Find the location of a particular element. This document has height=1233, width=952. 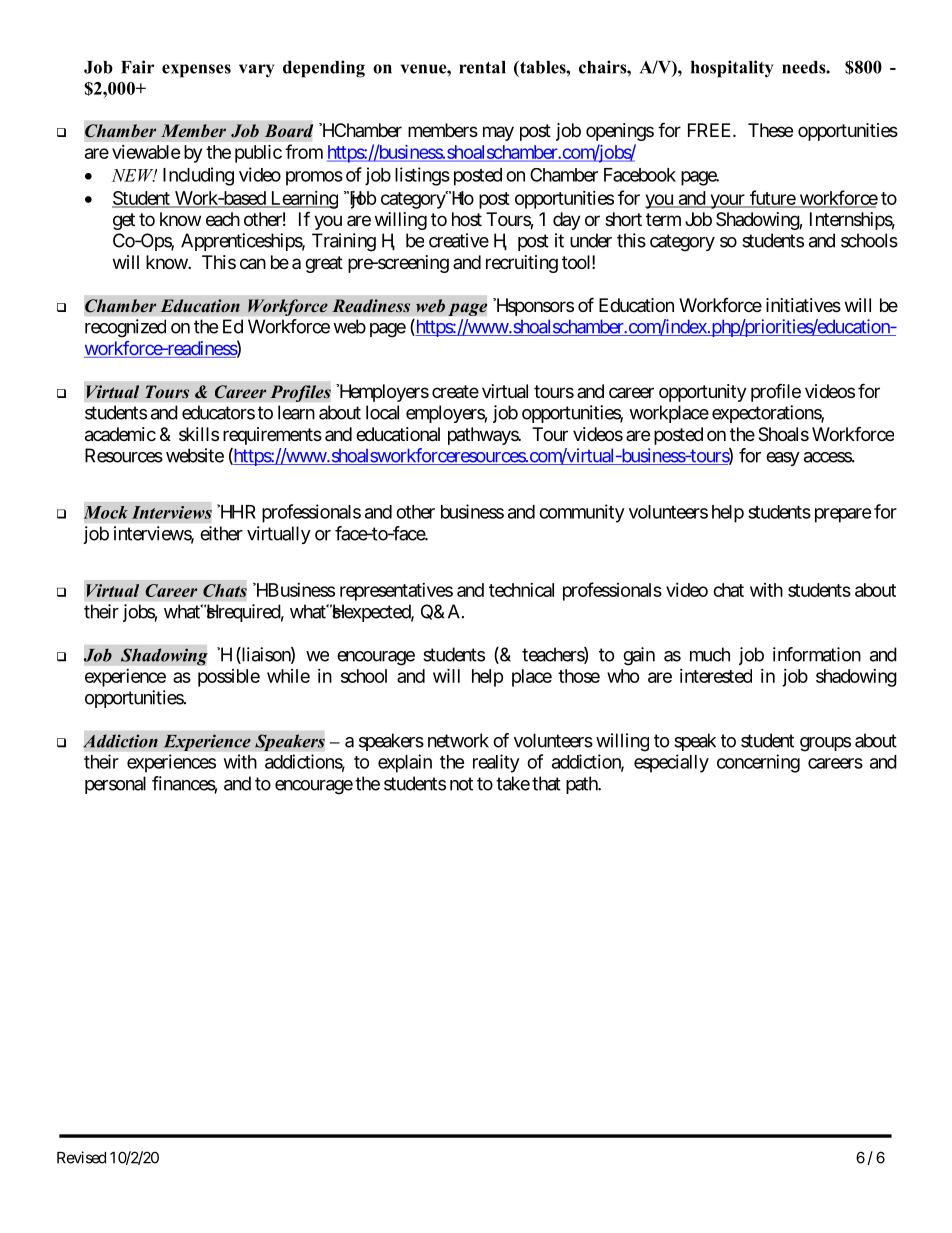

These is located at coordinates (770, 130).
